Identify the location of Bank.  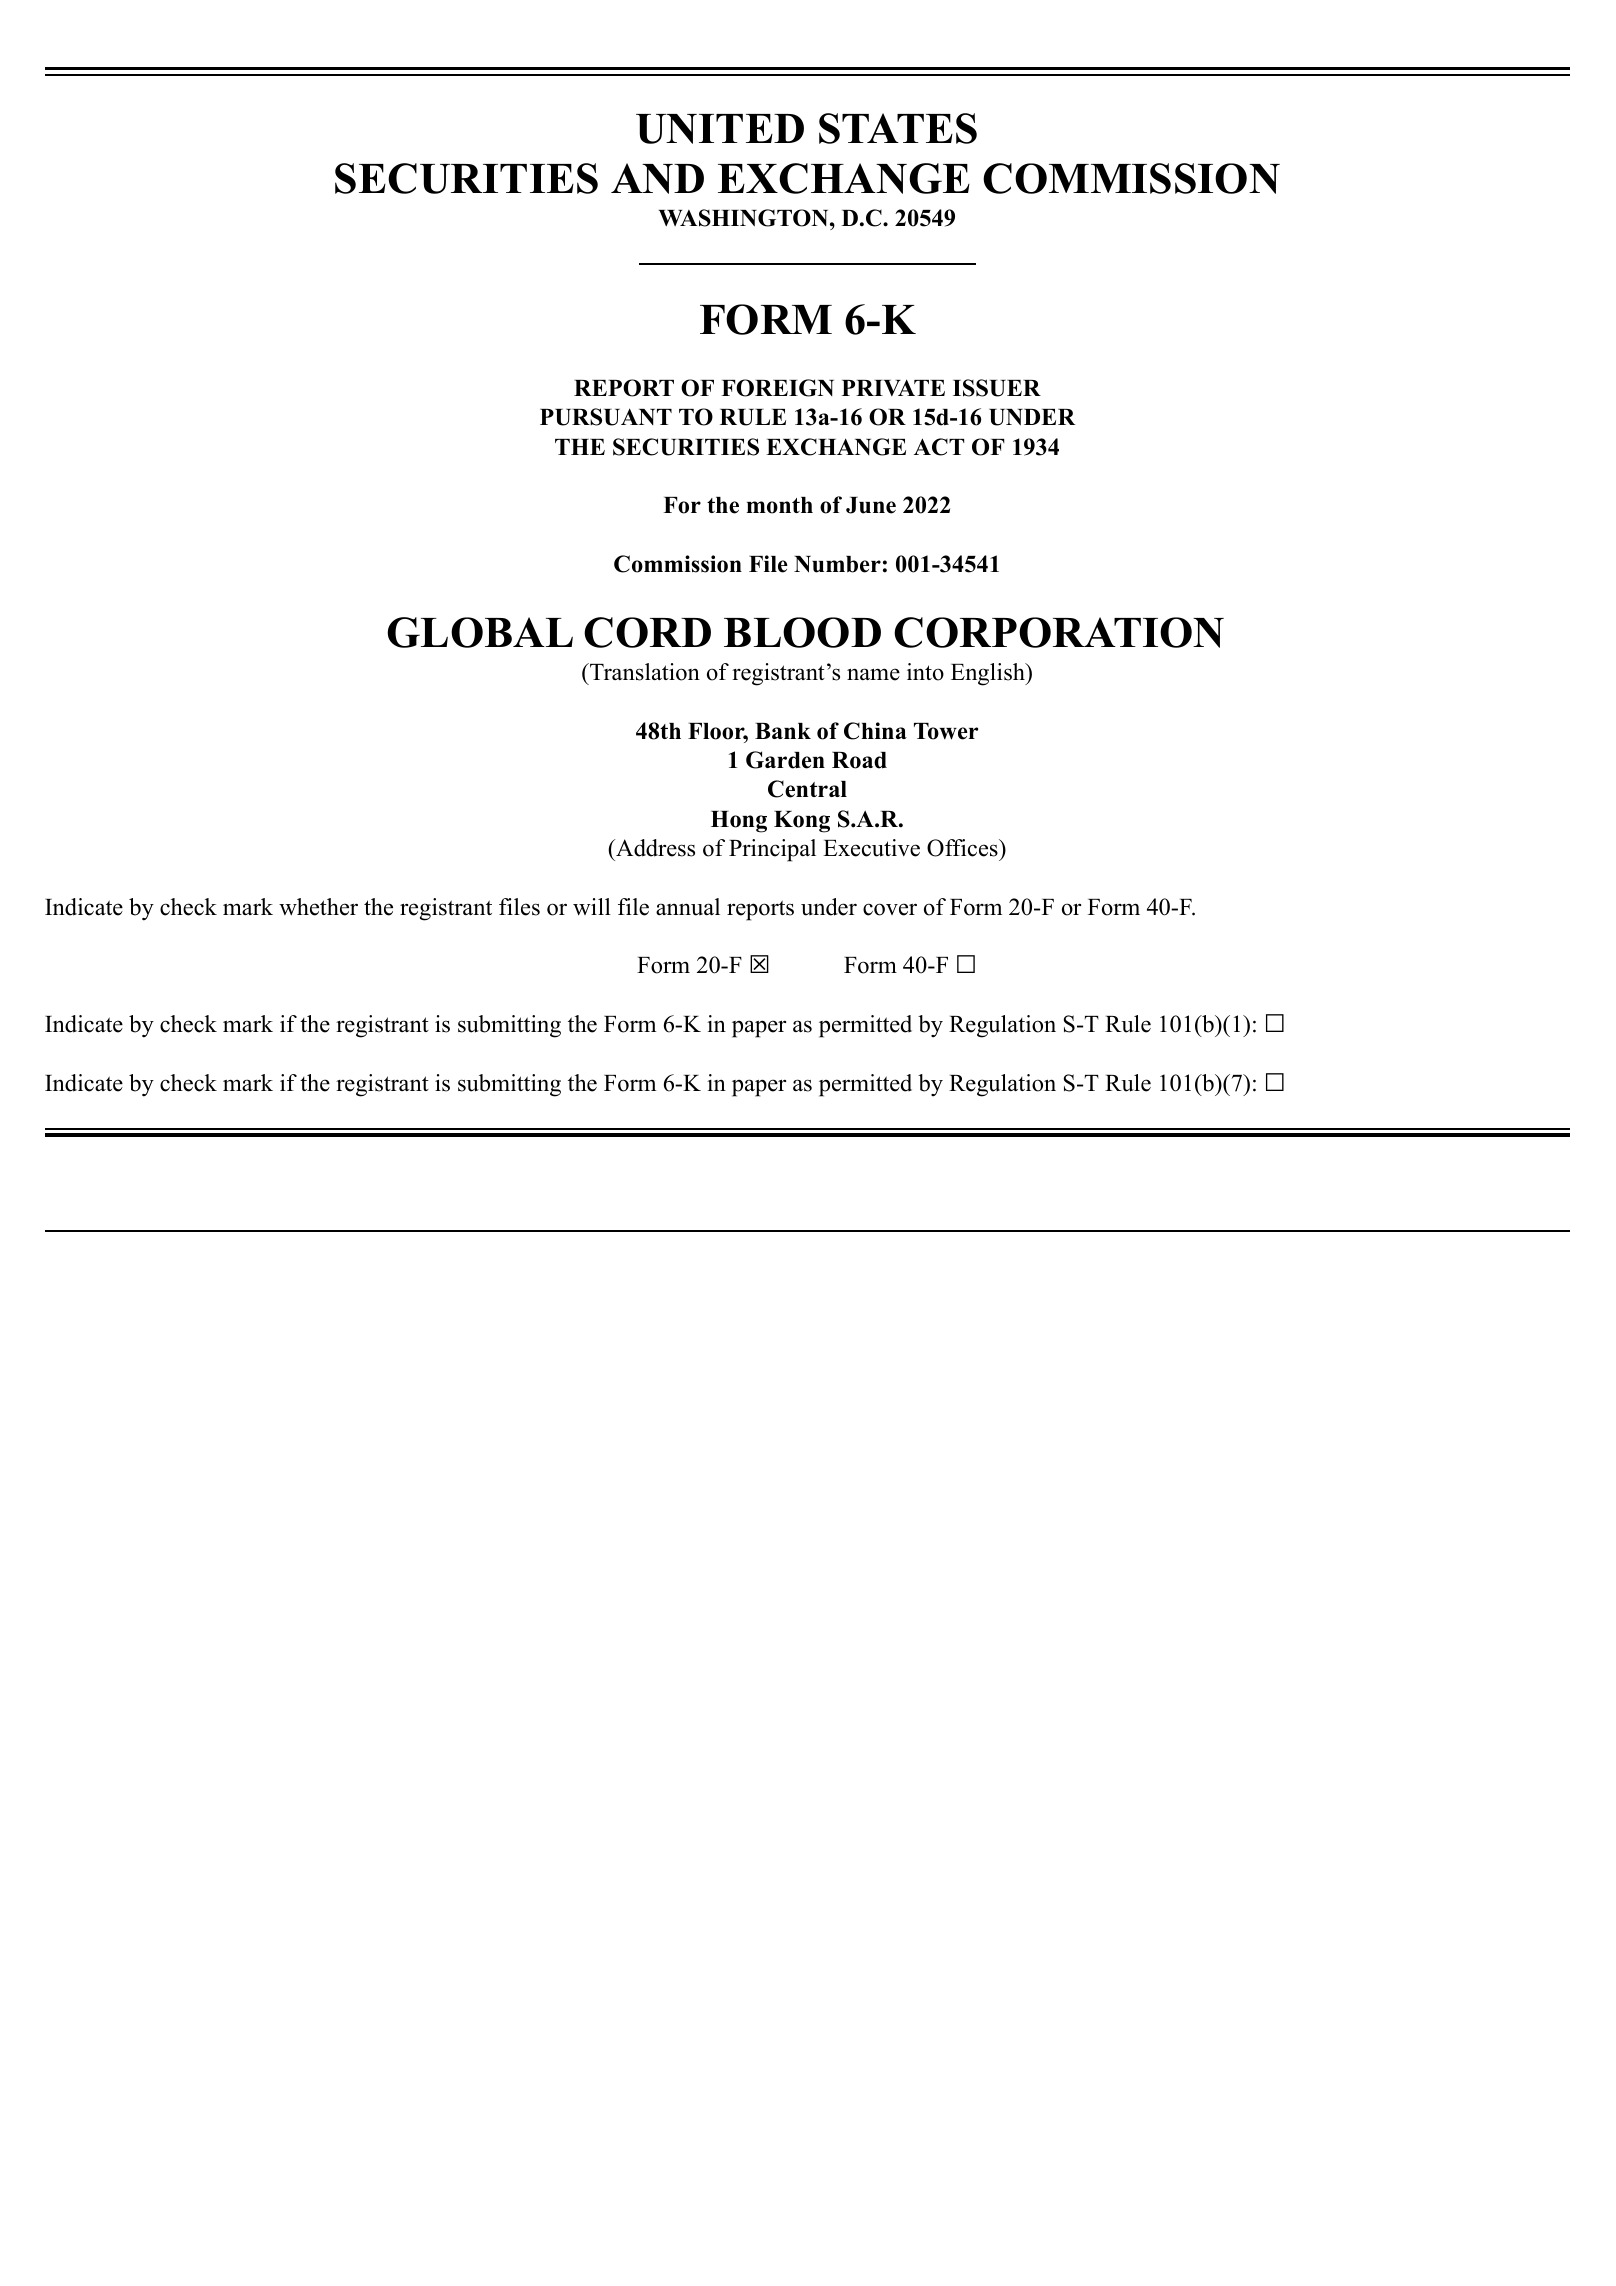
(783, 731).
